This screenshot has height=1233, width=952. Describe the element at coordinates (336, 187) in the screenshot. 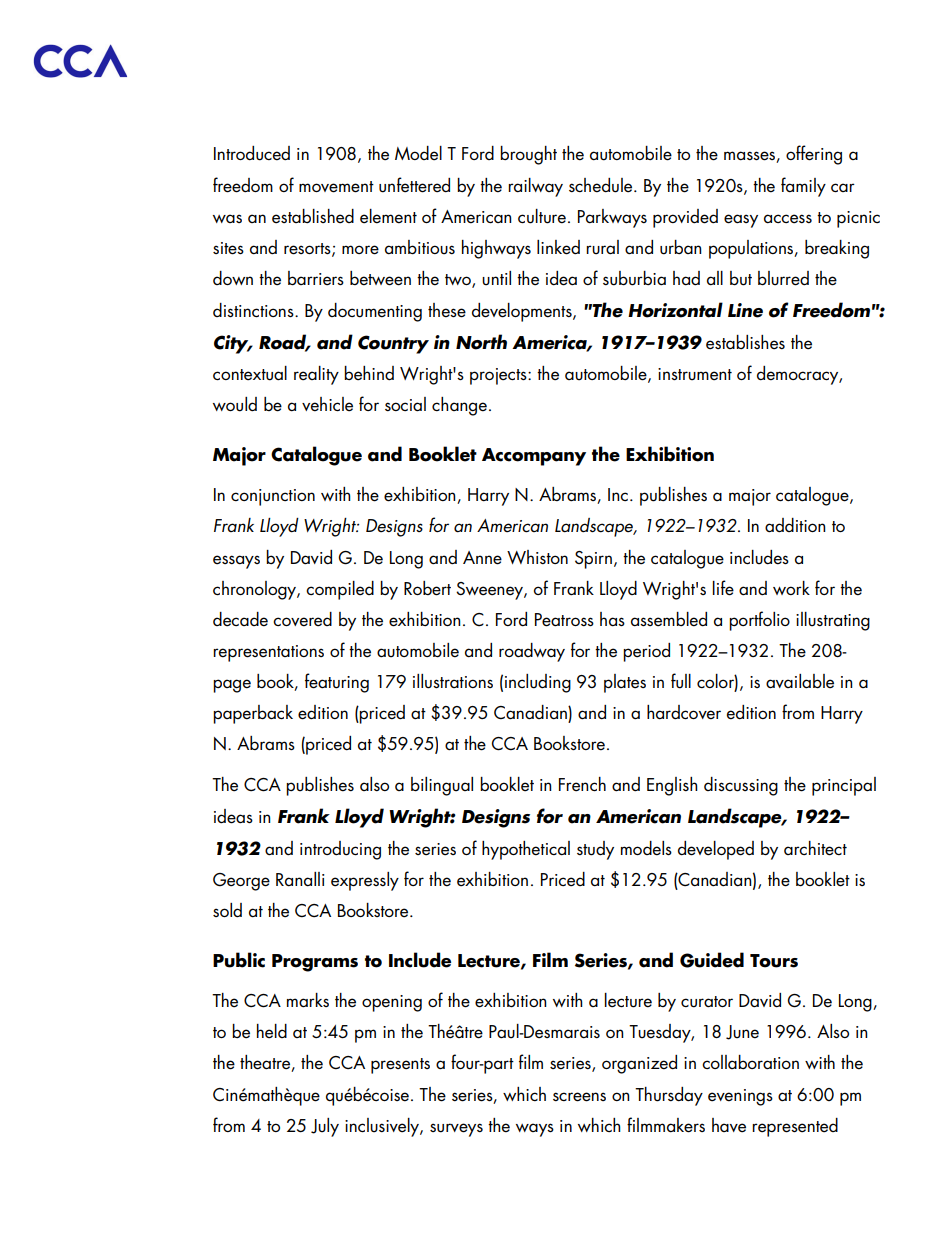

I see `movement` at that location.
